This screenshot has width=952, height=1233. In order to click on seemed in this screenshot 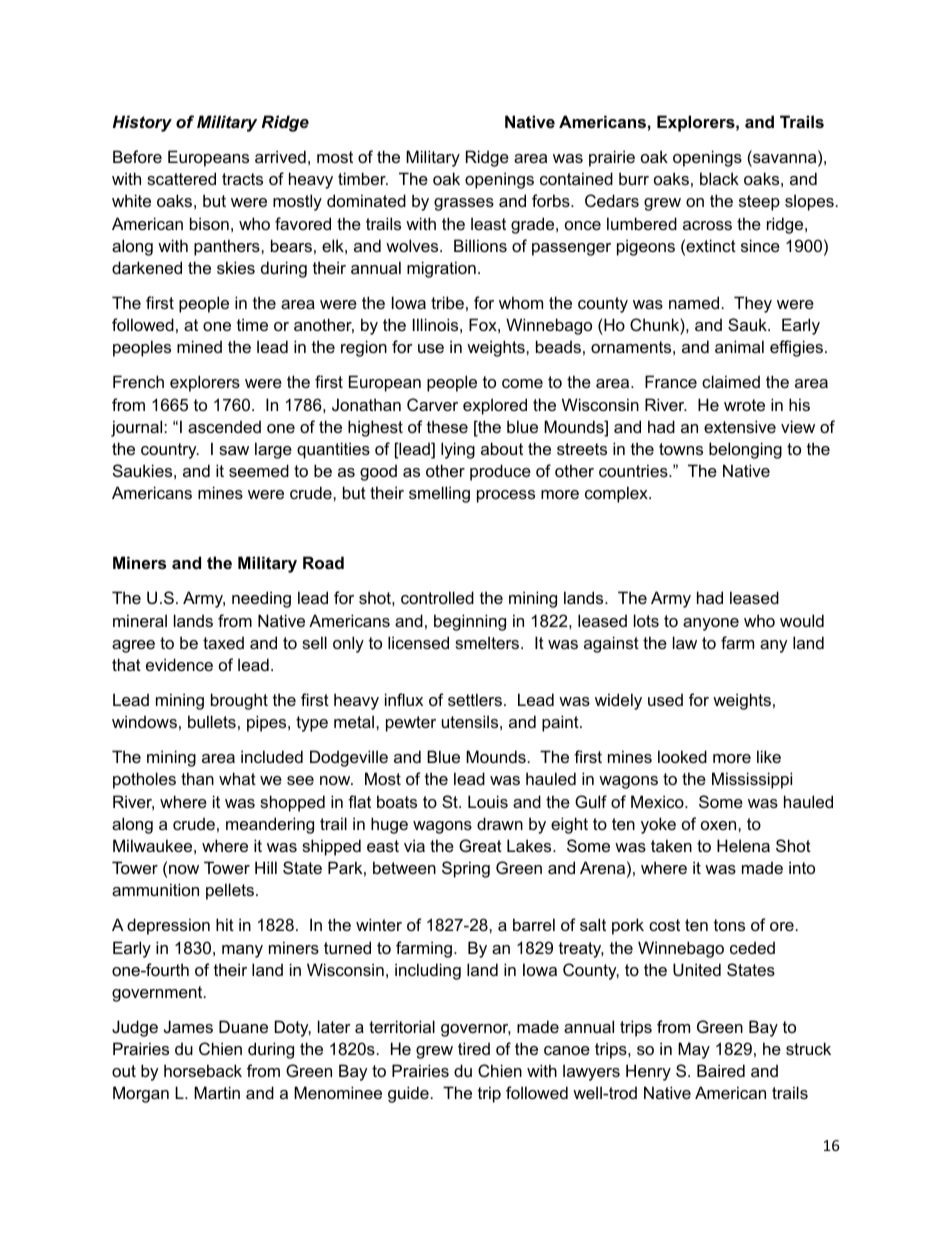, I will do `click(259, 470)`.
